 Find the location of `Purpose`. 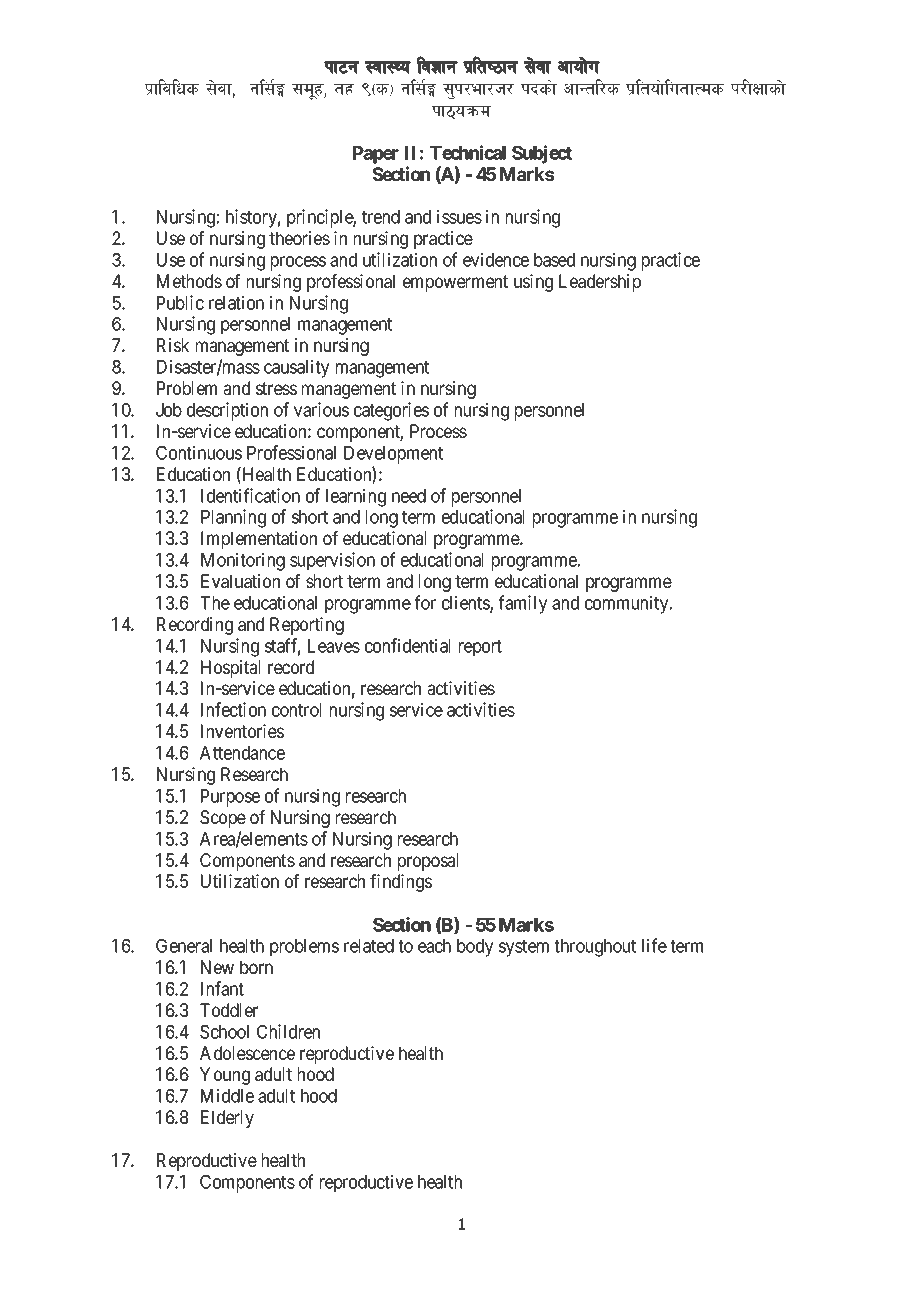

Purpose is located at coordinates (230, 798).
